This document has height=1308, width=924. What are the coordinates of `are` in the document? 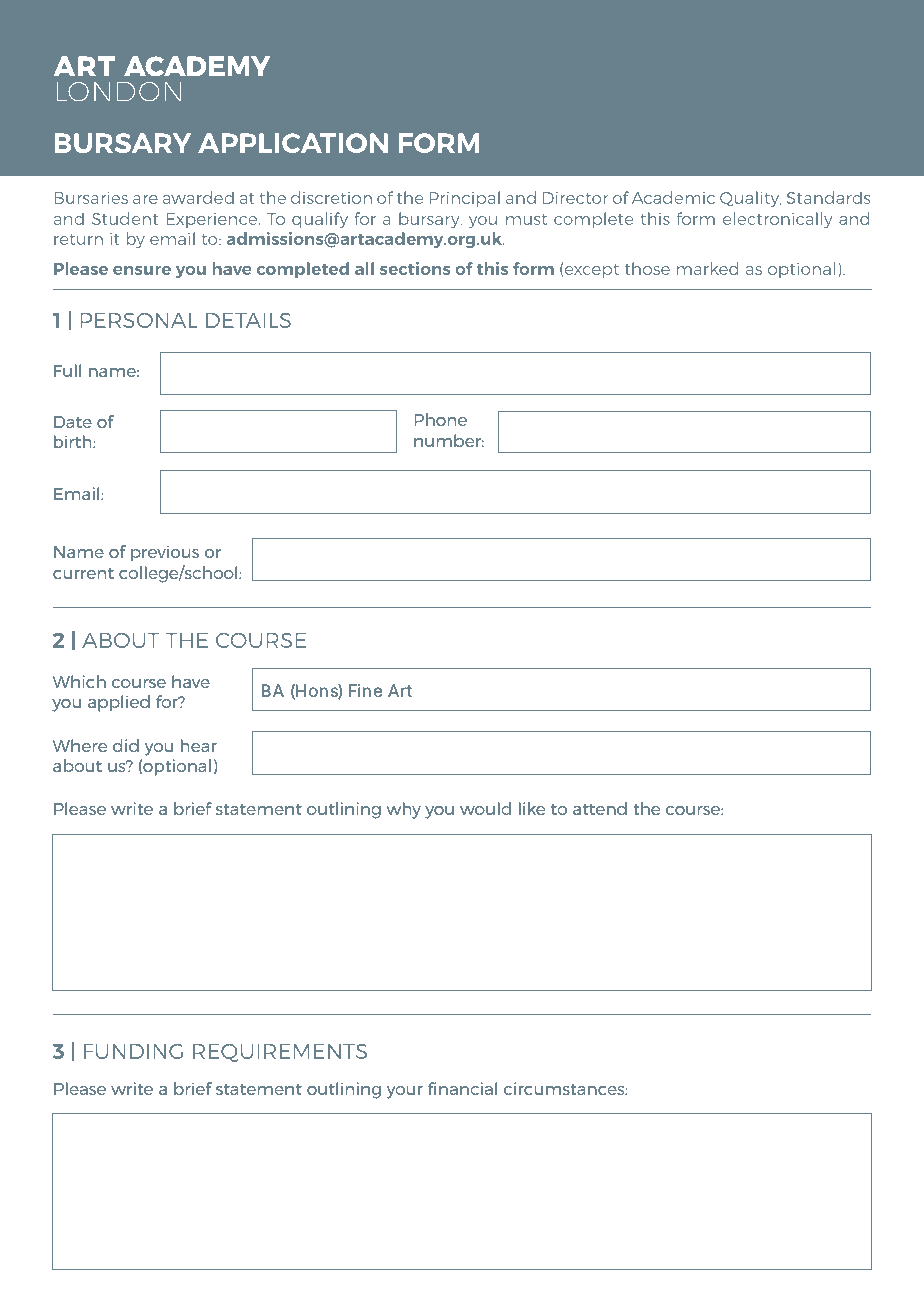 It's located at (145, 199).
